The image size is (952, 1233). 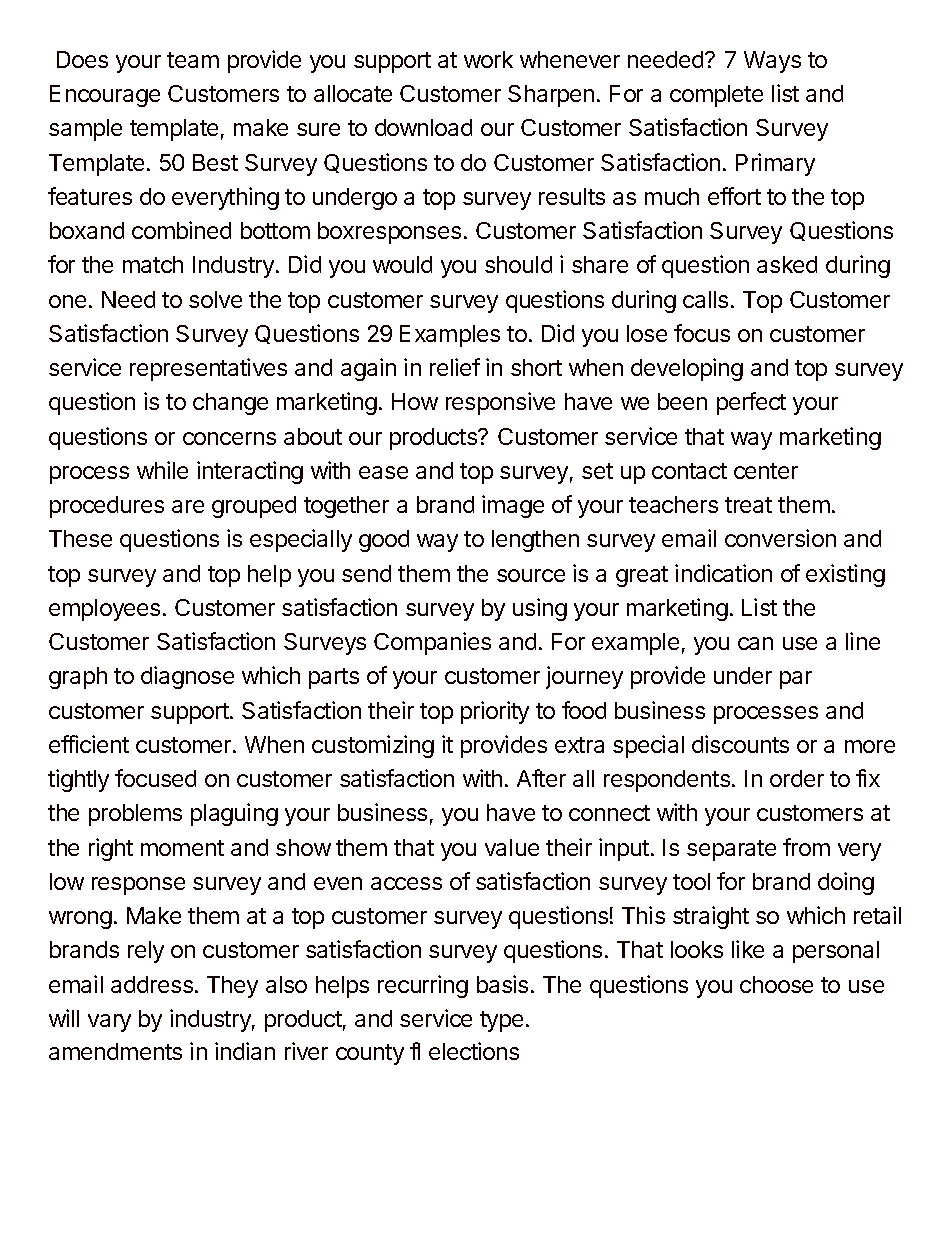 I want to click on Ways, so click(x=772, y=62).
